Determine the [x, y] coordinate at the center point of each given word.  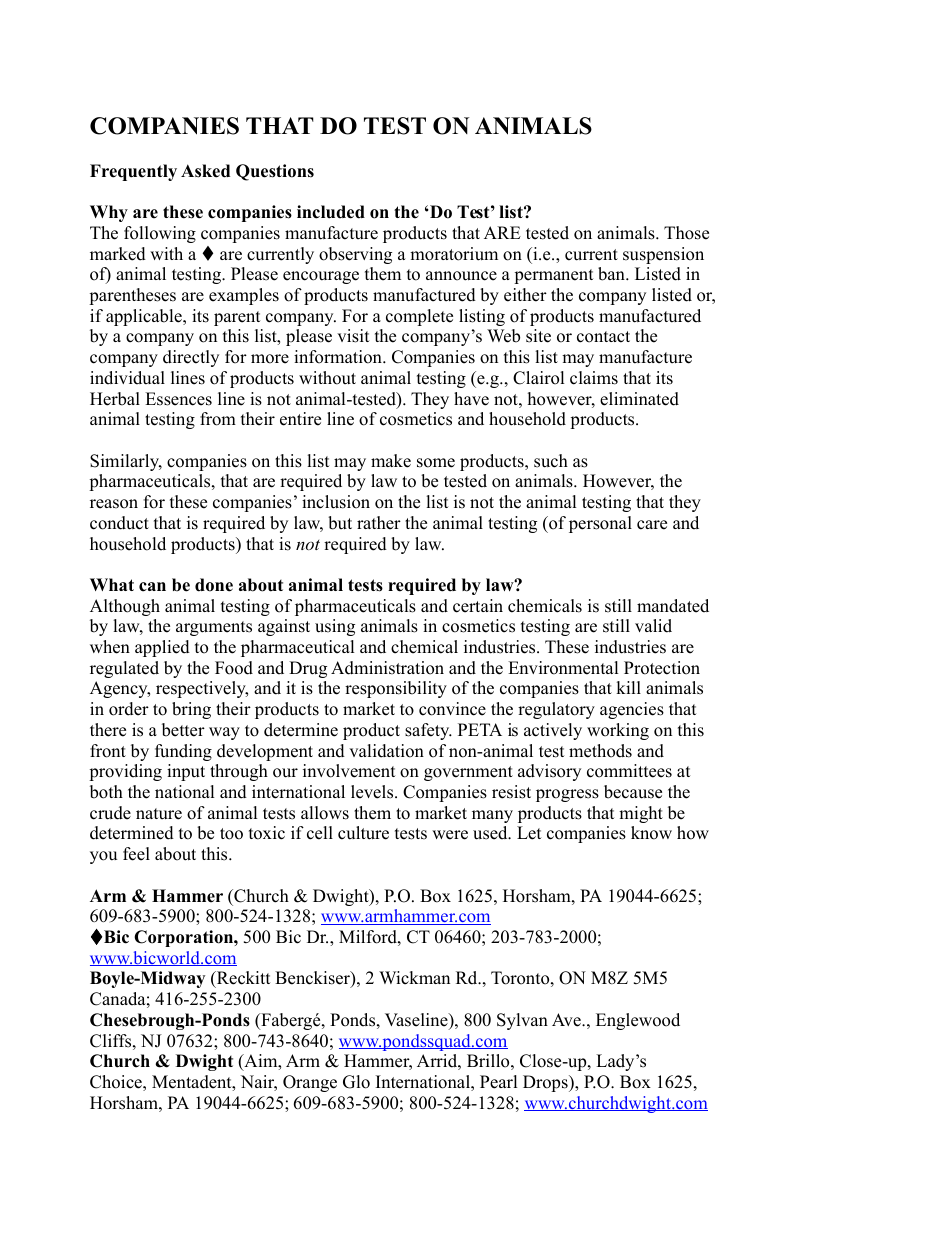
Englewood [638, 1021]
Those [686, 233]
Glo [356, 1082]
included [331, 212]
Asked [205, 171]
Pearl [499, 1082]
